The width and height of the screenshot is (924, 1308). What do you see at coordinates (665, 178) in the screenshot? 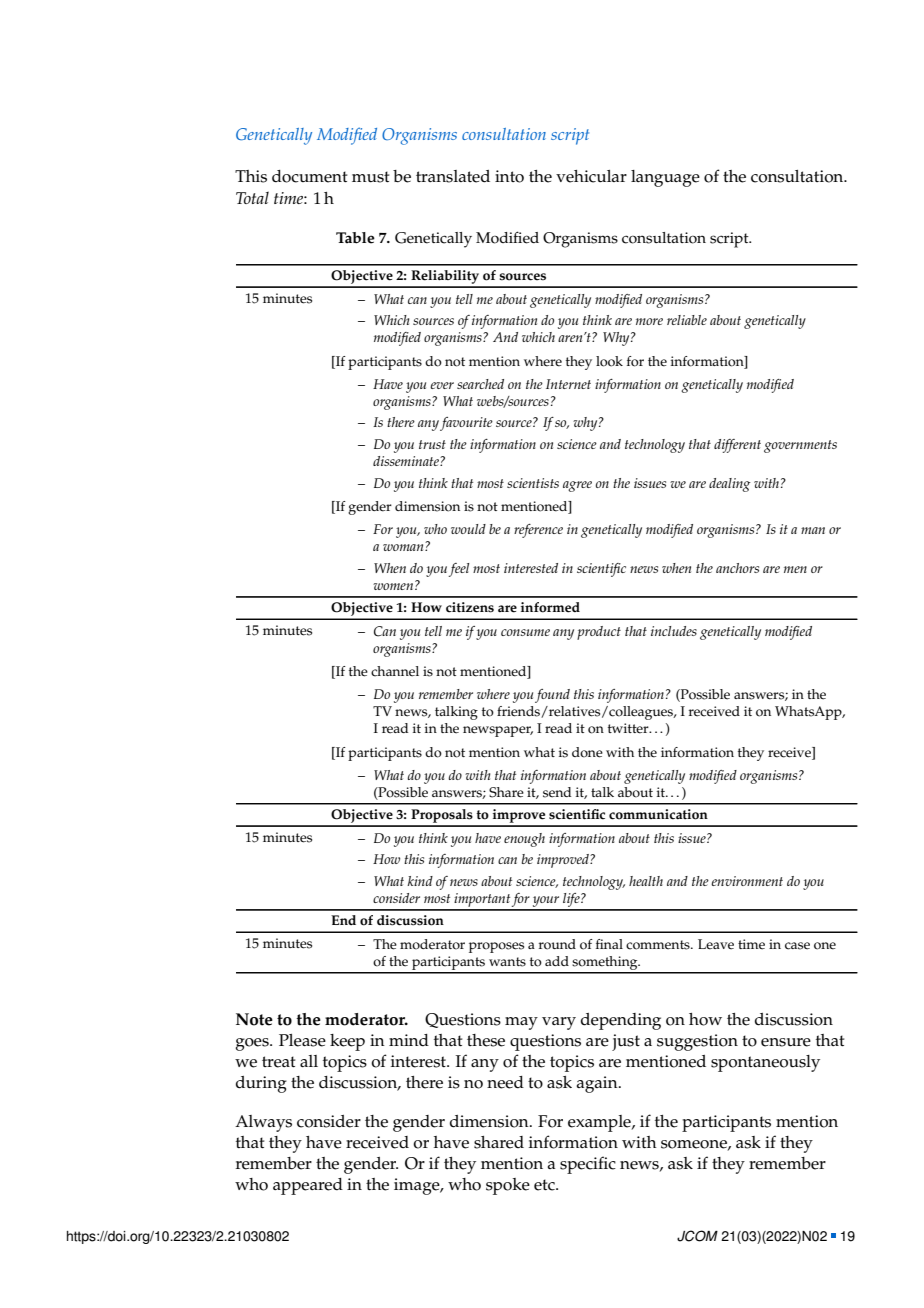
I see `language` at bounding box center [665, 178].
